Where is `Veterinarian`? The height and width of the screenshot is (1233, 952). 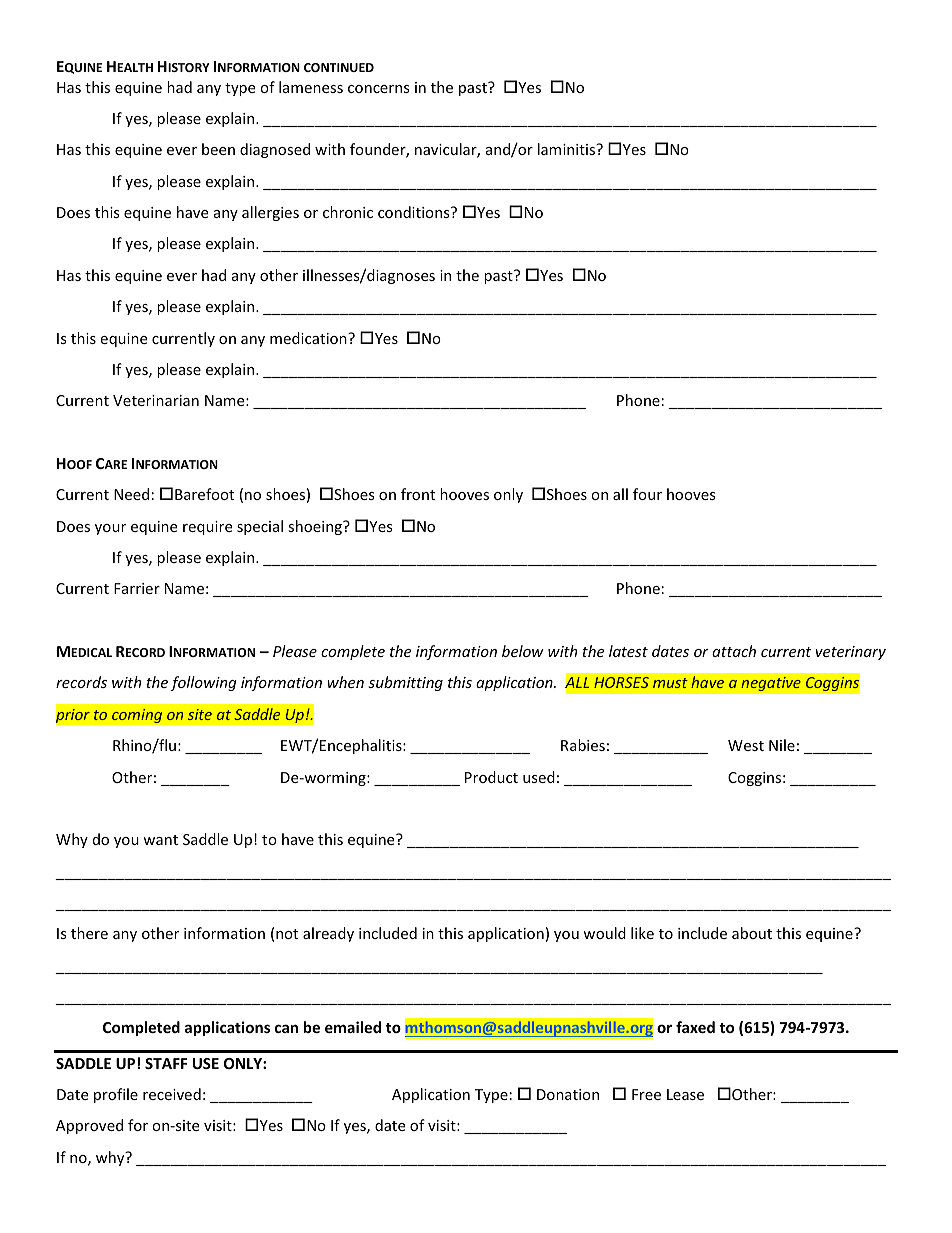
Veterinarian is located at coordinates (156, 400).
